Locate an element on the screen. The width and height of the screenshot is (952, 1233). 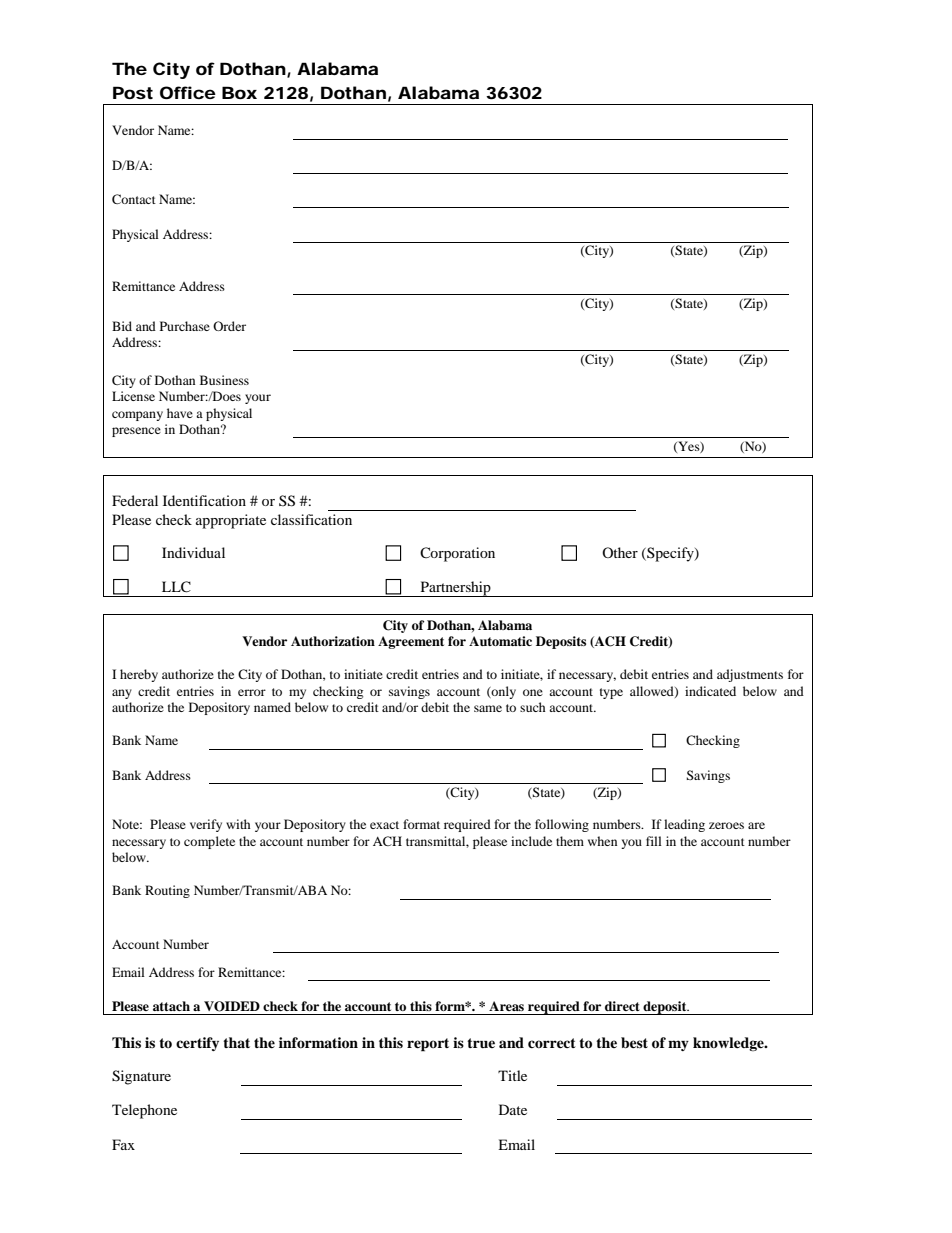
Box is located at coordinates (239, 92).
